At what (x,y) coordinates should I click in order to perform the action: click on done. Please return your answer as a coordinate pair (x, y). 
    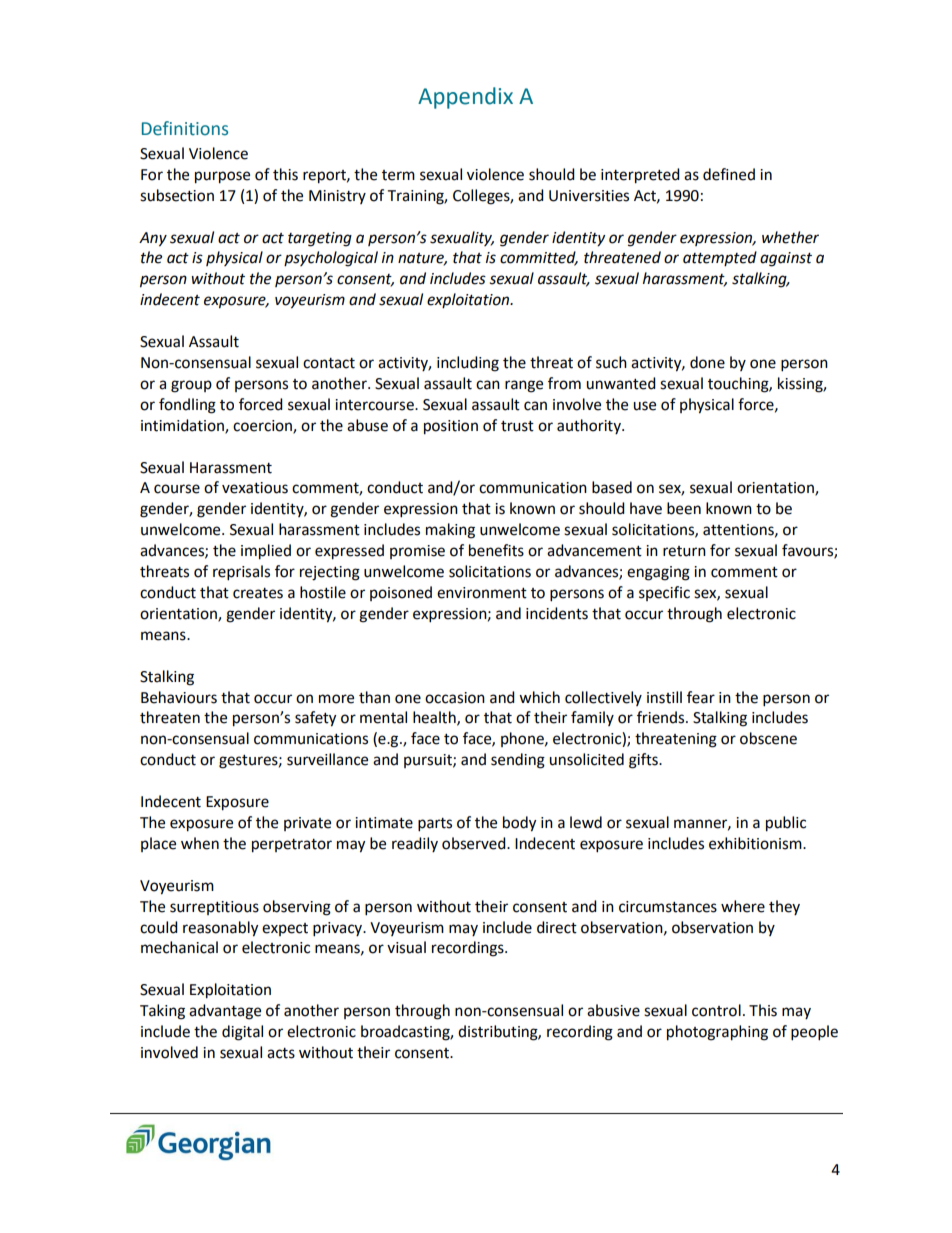
    Looking at the image, I should click on (707, 362).
